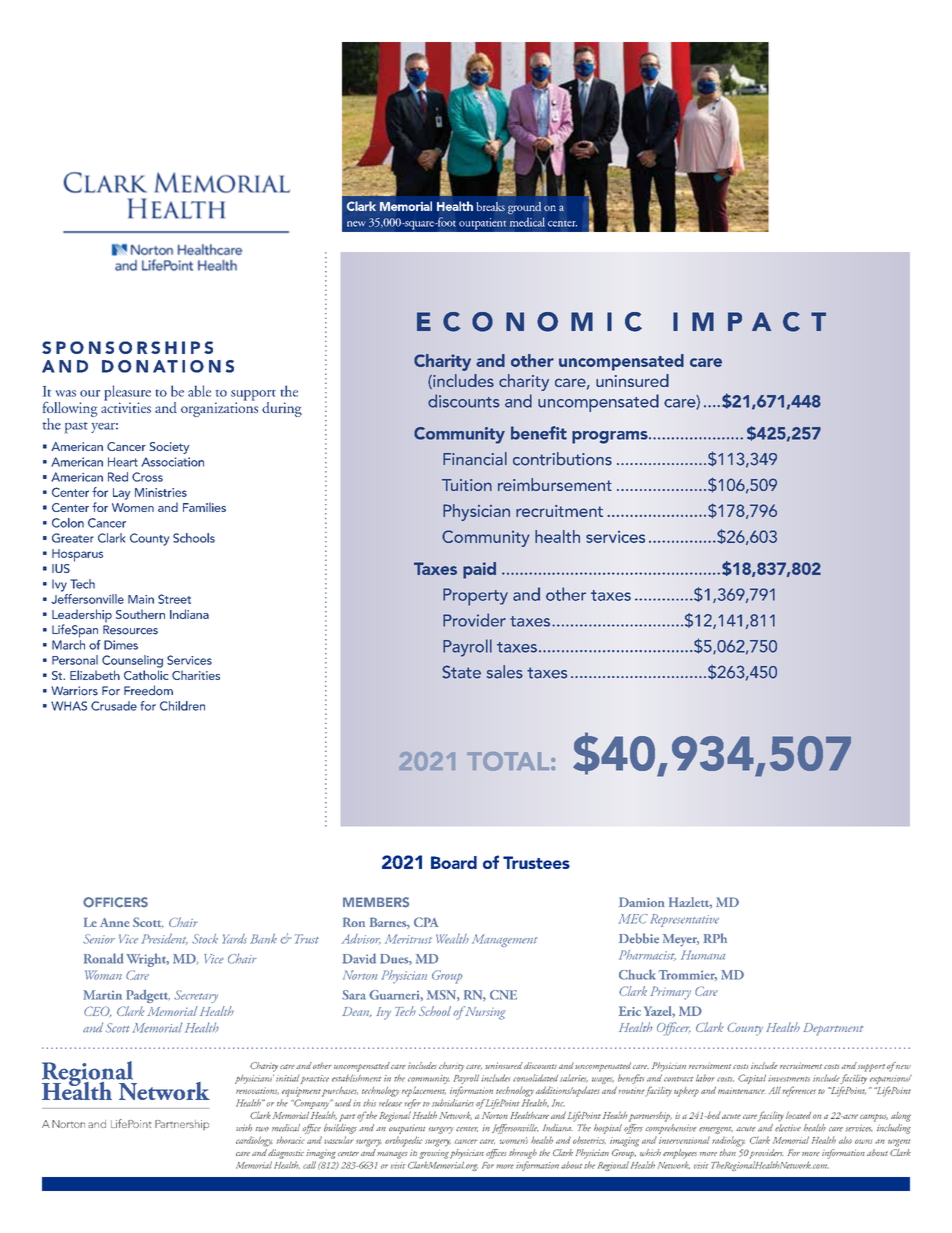 This screenshot has height=1233, width=952. Describe the element at coordinates (467, 485) in the screenshot. I see `Tuition` at that location.
